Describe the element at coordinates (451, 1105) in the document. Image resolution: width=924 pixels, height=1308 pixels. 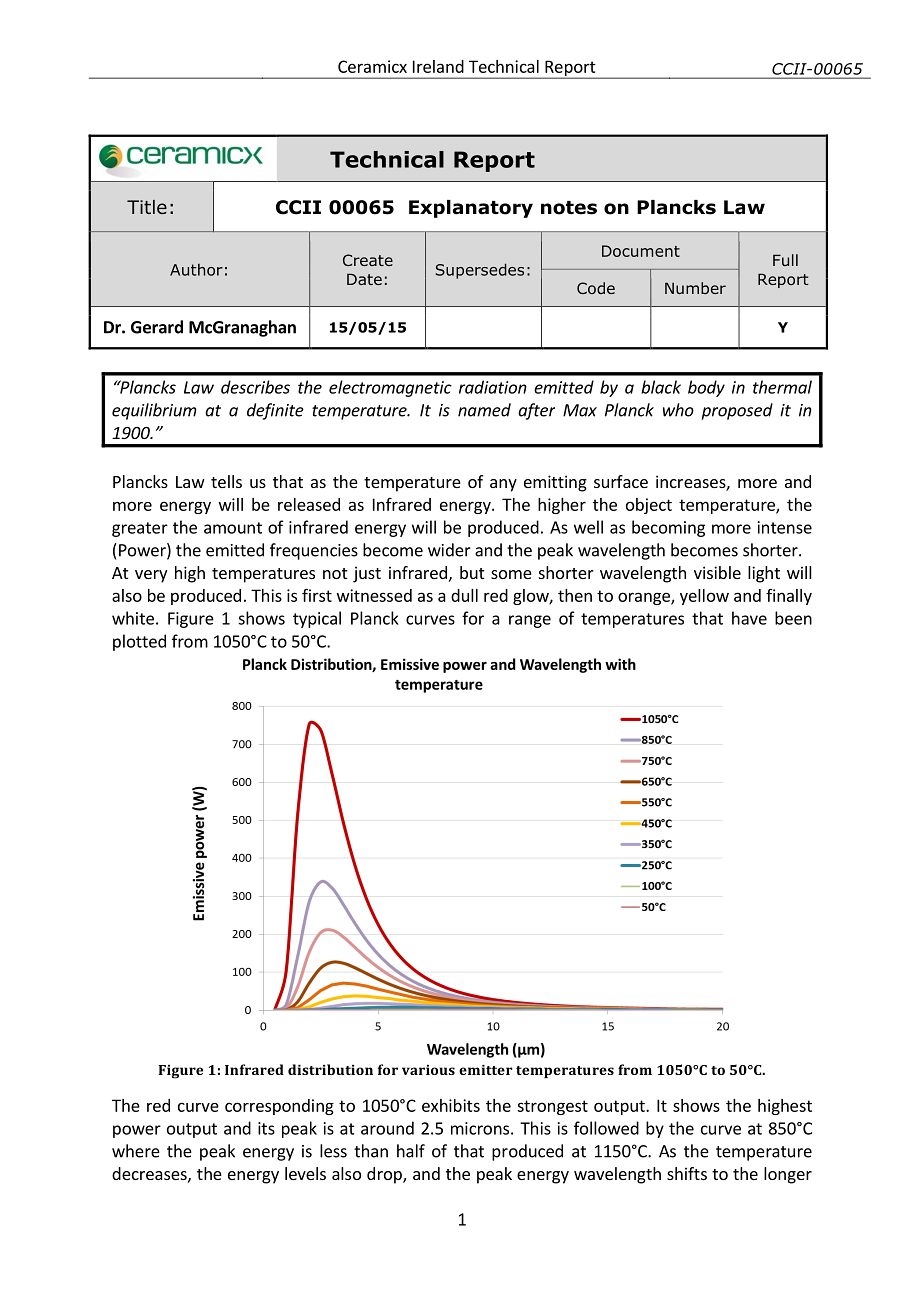
I see `exhibits` at that location.
